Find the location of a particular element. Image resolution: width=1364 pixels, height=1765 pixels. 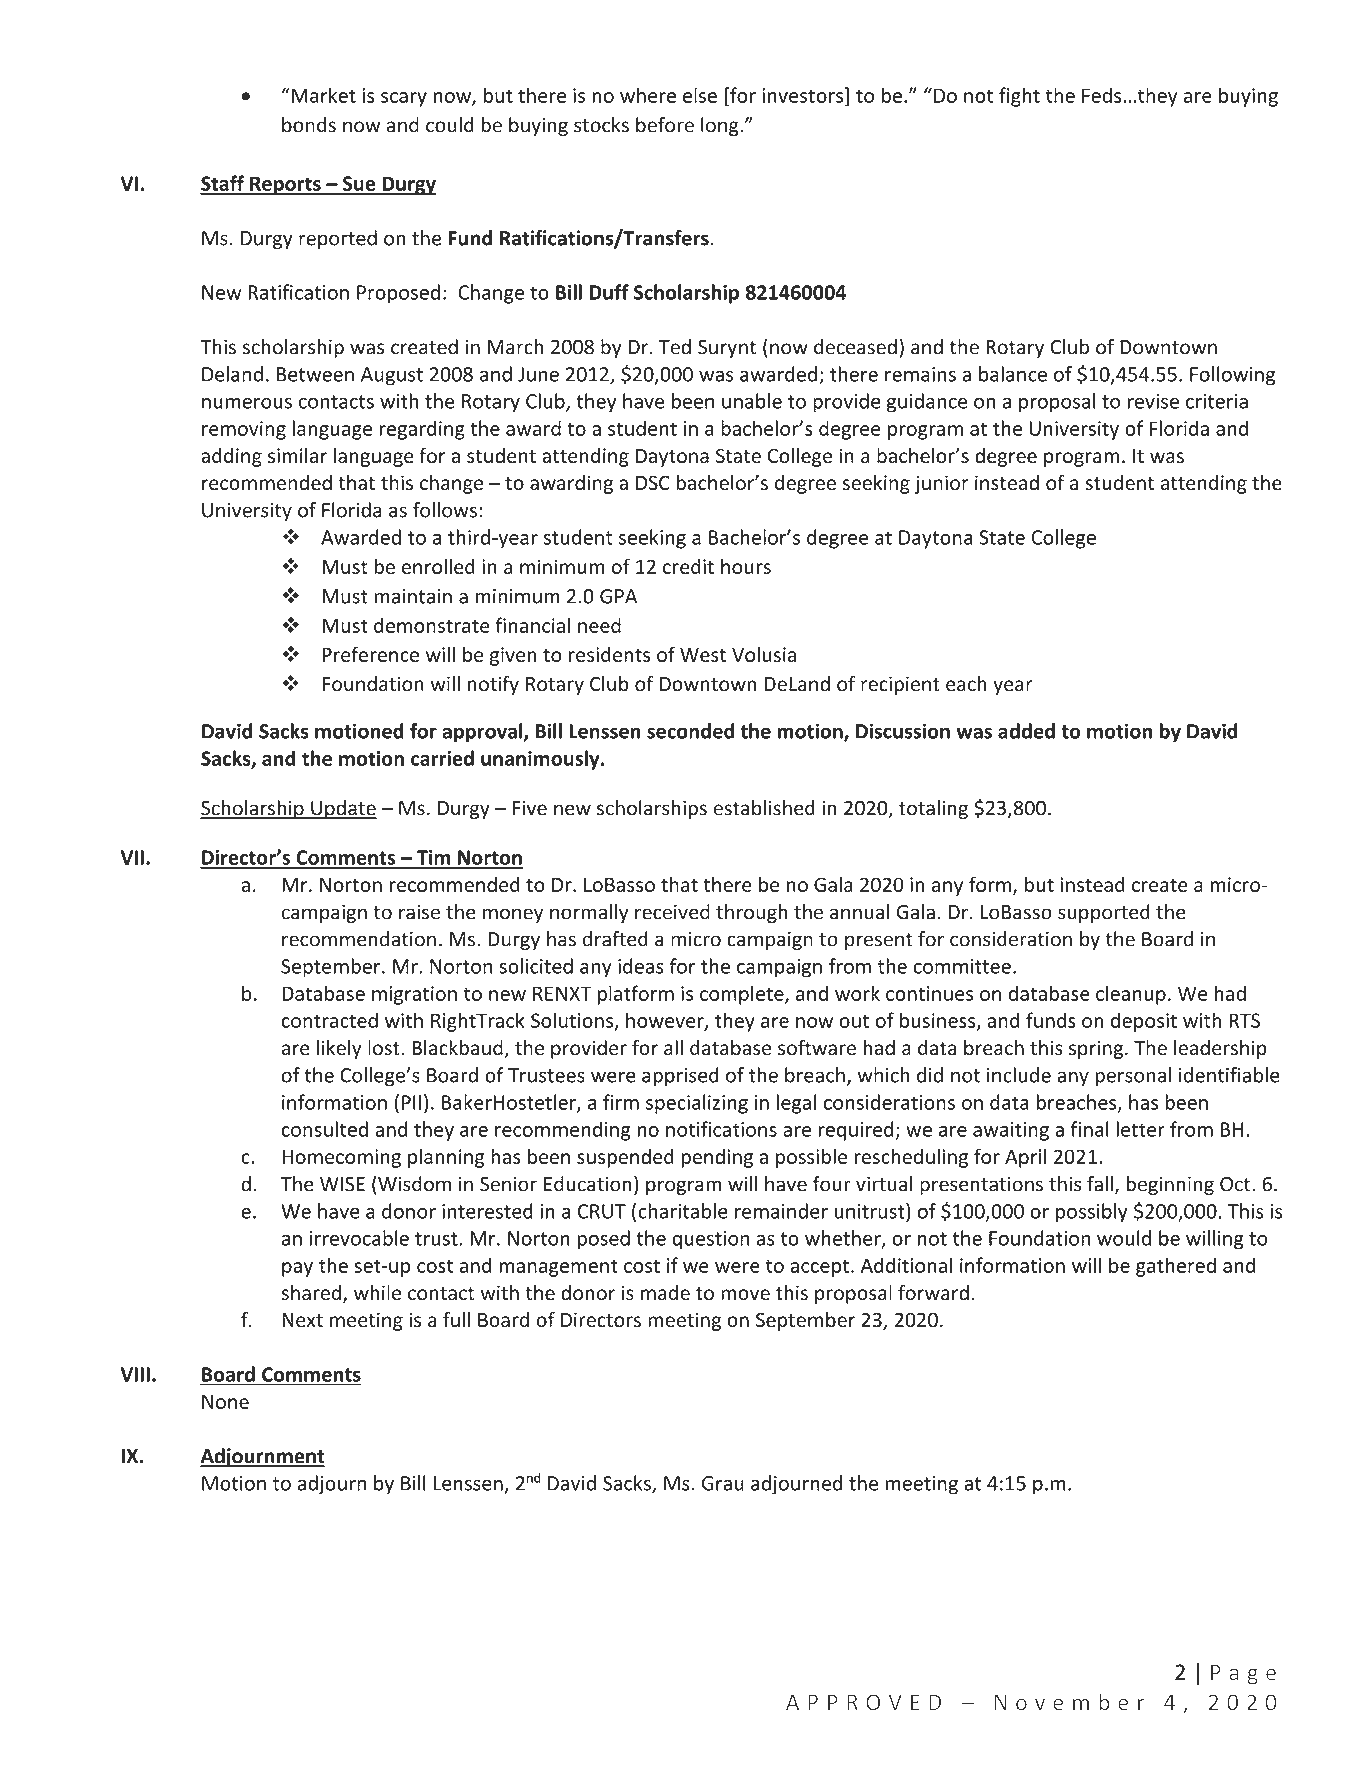

November is located at coordinates (1069, 1702).
